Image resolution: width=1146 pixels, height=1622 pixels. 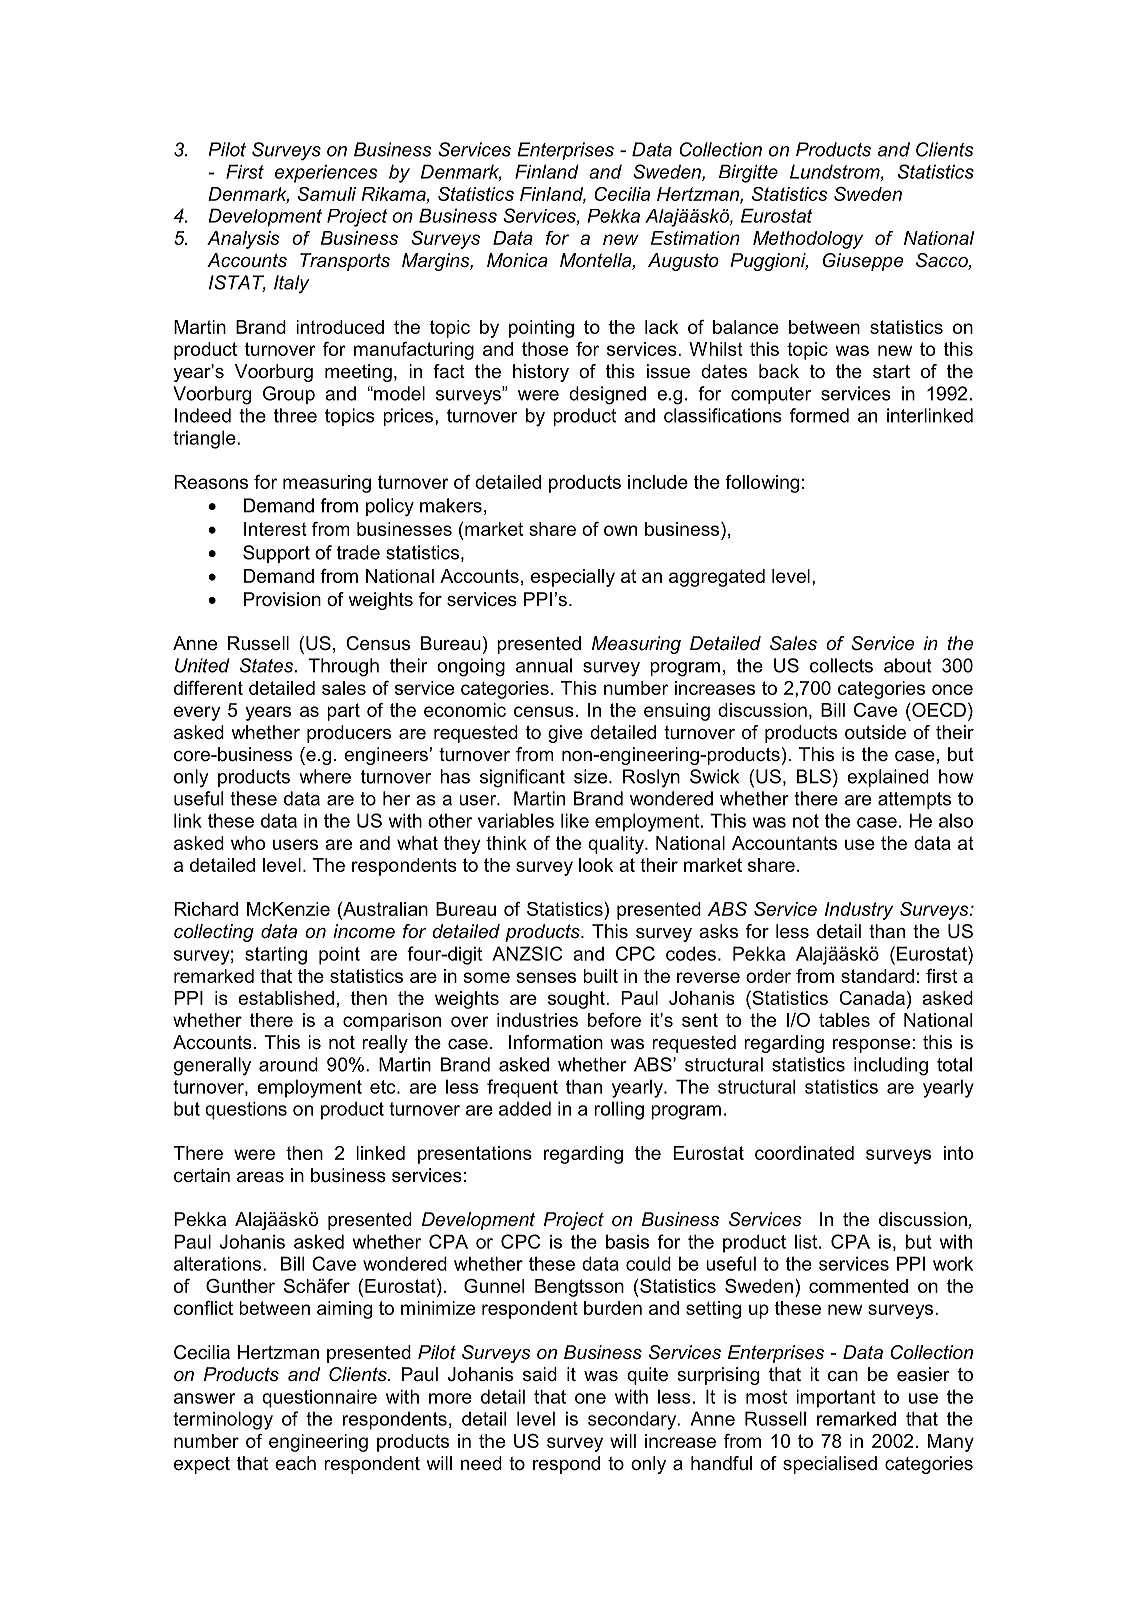 What do you see at coordinates (620, 530) in the screenshot?
I see `own` at bounding box center [620, 530].
